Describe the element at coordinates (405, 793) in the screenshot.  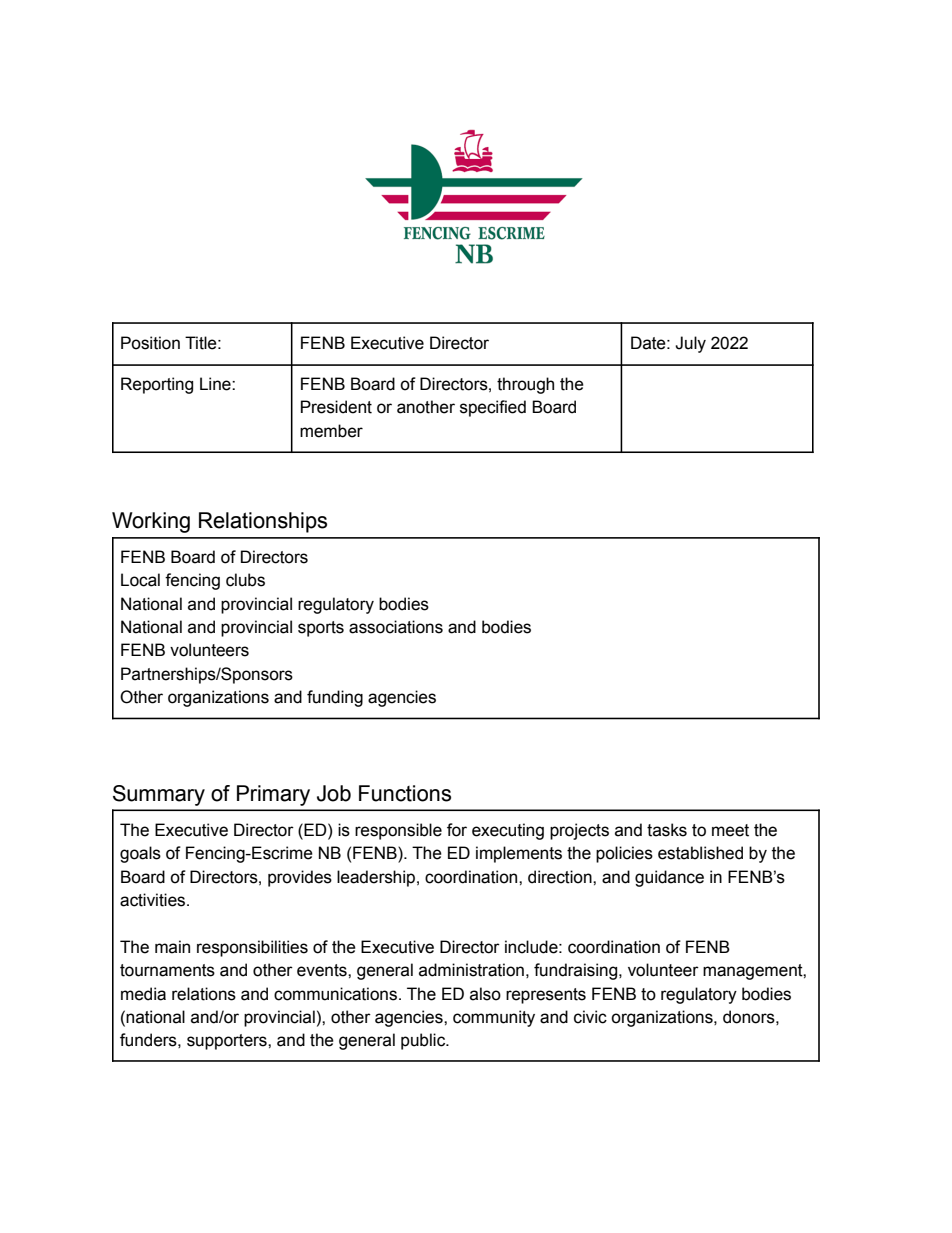
I see `Functions` at that location.
